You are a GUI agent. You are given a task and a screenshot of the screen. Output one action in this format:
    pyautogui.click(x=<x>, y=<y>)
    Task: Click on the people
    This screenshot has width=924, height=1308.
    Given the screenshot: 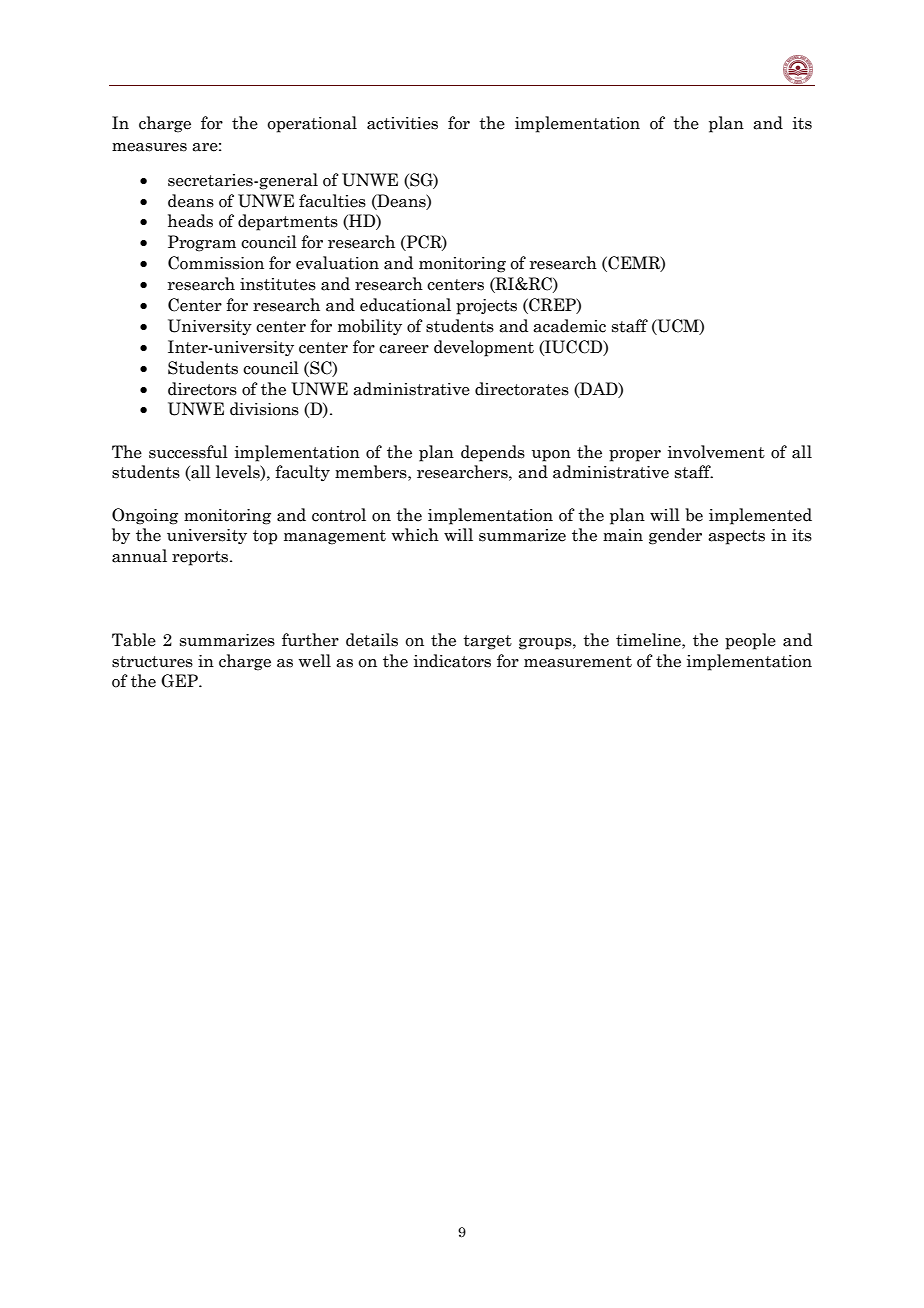 What is the action you would take?
    pyautogui.click(x=750, y=641)
